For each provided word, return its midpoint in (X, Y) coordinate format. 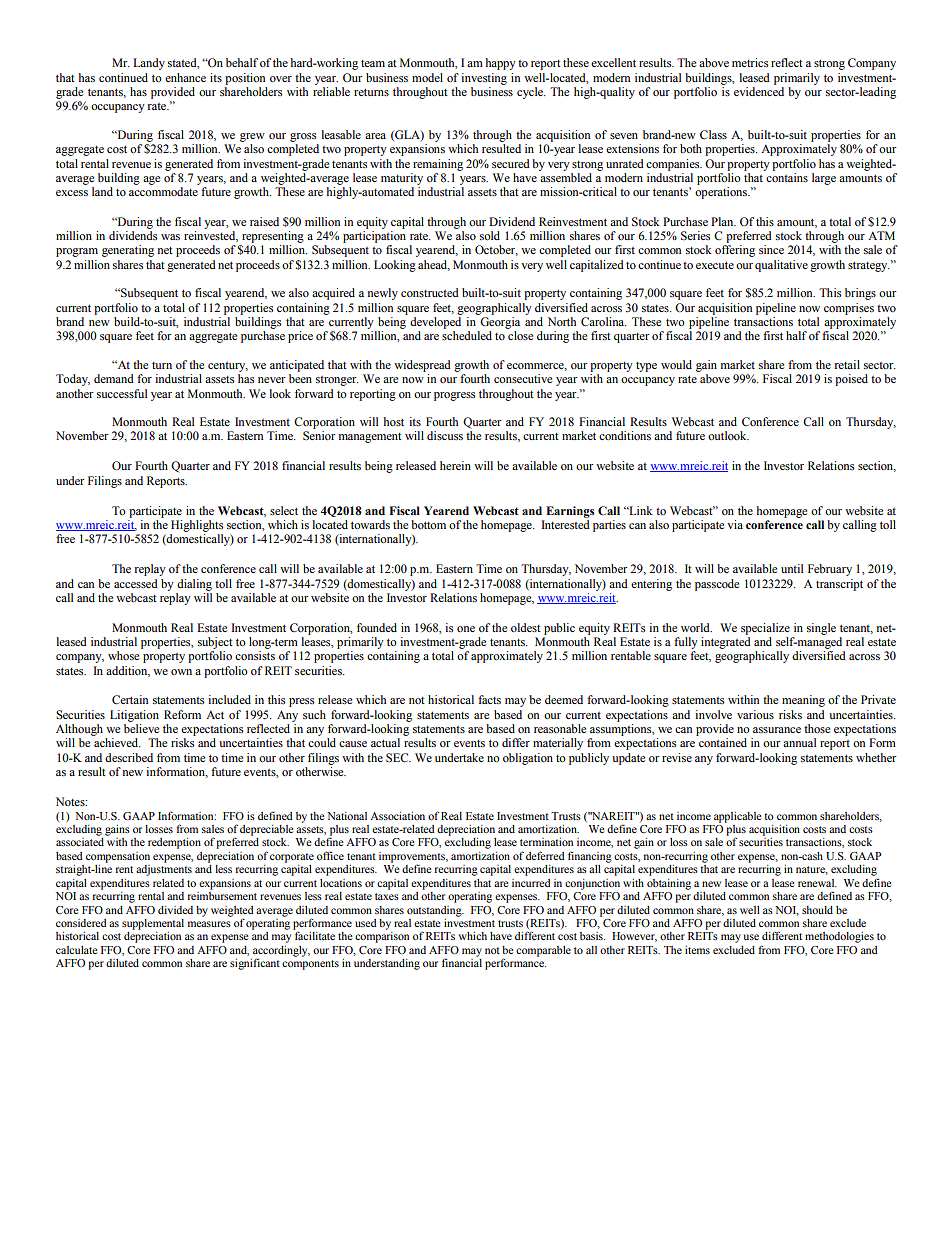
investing (484, 79)
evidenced (759, 91)
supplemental (153, 924)
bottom (428, 524)
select (284, 510)
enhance (185, 77)
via (735, 524)
